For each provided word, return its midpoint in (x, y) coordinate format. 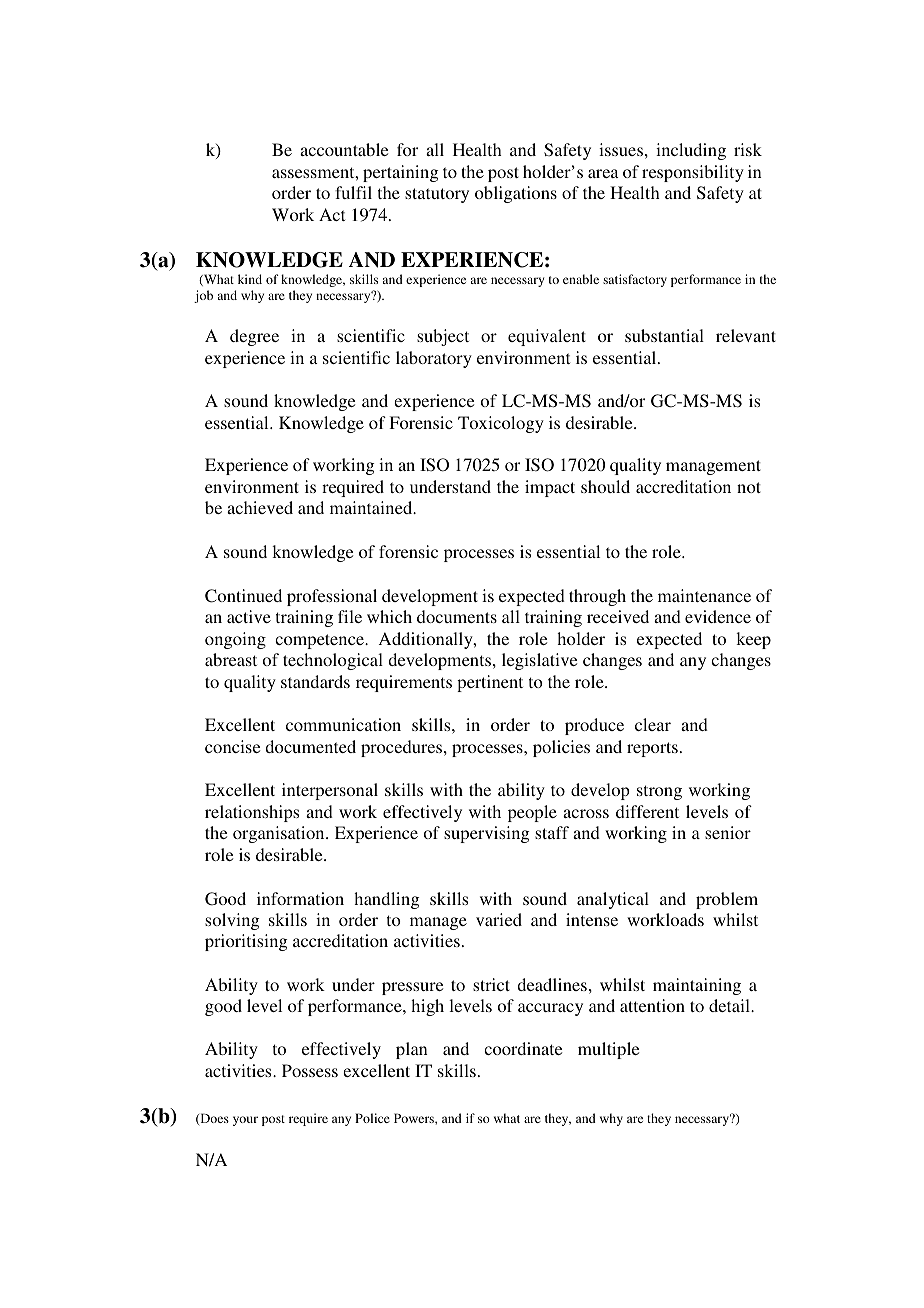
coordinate (523, 1048)
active (249, 616)
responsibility (693, 173)
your (245, 1121)
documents (457, 616)
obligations (516, 194)
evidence (718, 616)
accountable (344, 149)
